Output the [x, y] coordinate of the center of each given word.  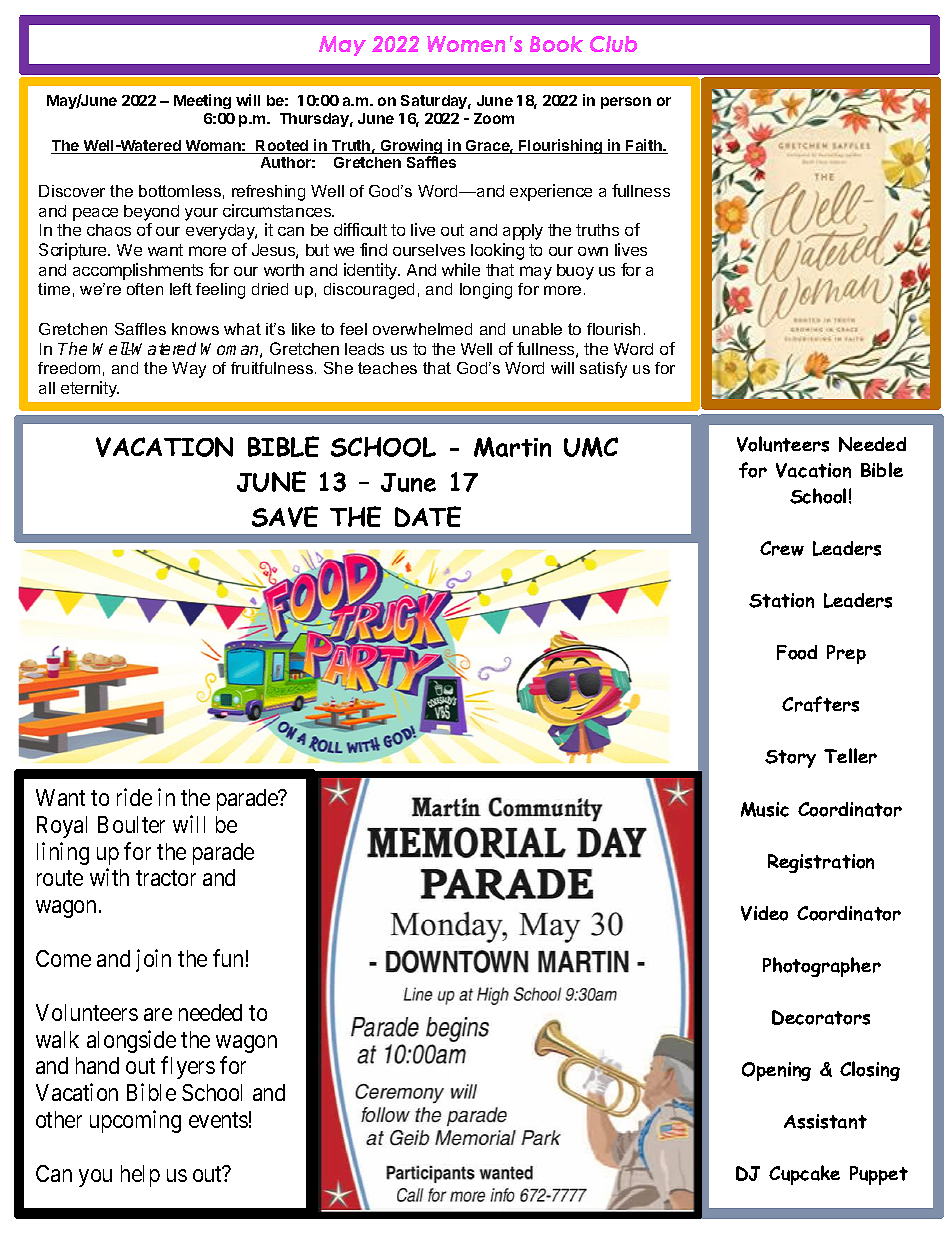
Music [765, 809]
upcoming [135, 1121]
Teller [850, 756]
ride [134, 797]
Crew [782, 548]
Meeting [202, 101]
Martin [512, 447]
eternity [90, 389]
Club [613, 44]
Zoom [494, 118]
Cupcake [804, 1175]
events [218, 1120]
